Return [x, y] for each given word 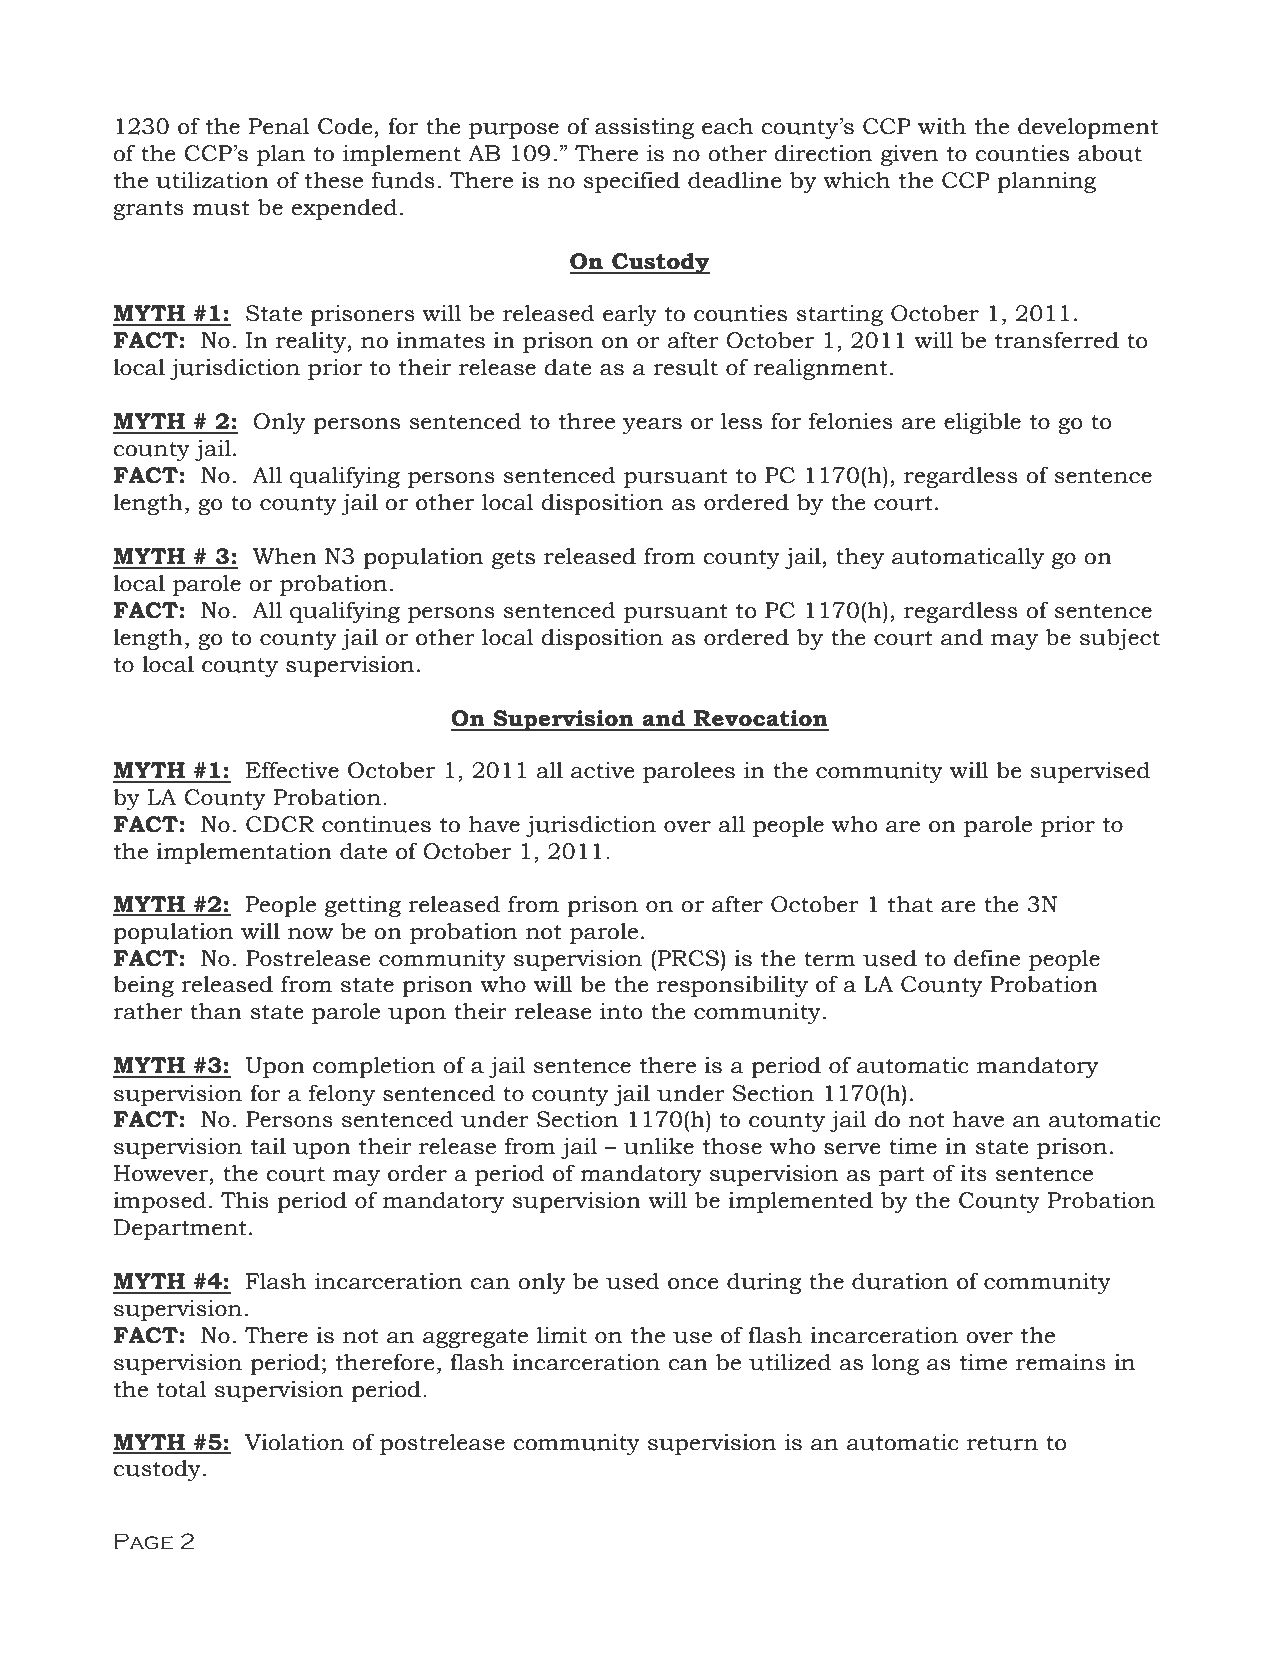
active [603, 770]
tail [268, 1146]
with [942, 126]
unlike [658, 1146]
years [652, 426]
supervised [1090, 772]
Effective [292, 770]
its [973, 1173]
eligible [982, 423]
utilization [212, 180]
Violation [294, 1442]
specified [631, 182]
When [285, 556]
